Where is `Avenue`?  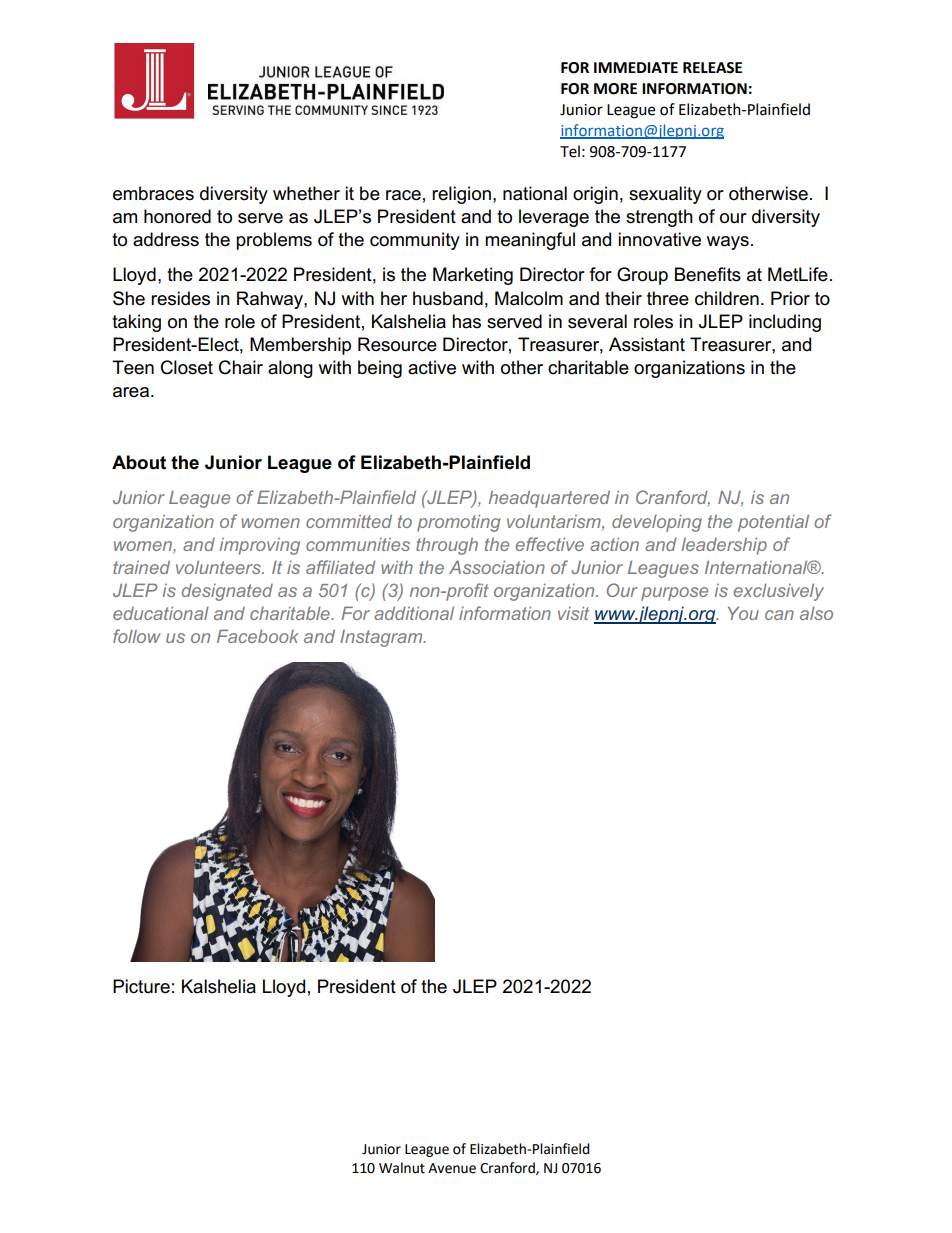
Avenue is located at coordinates (452, 1168).
